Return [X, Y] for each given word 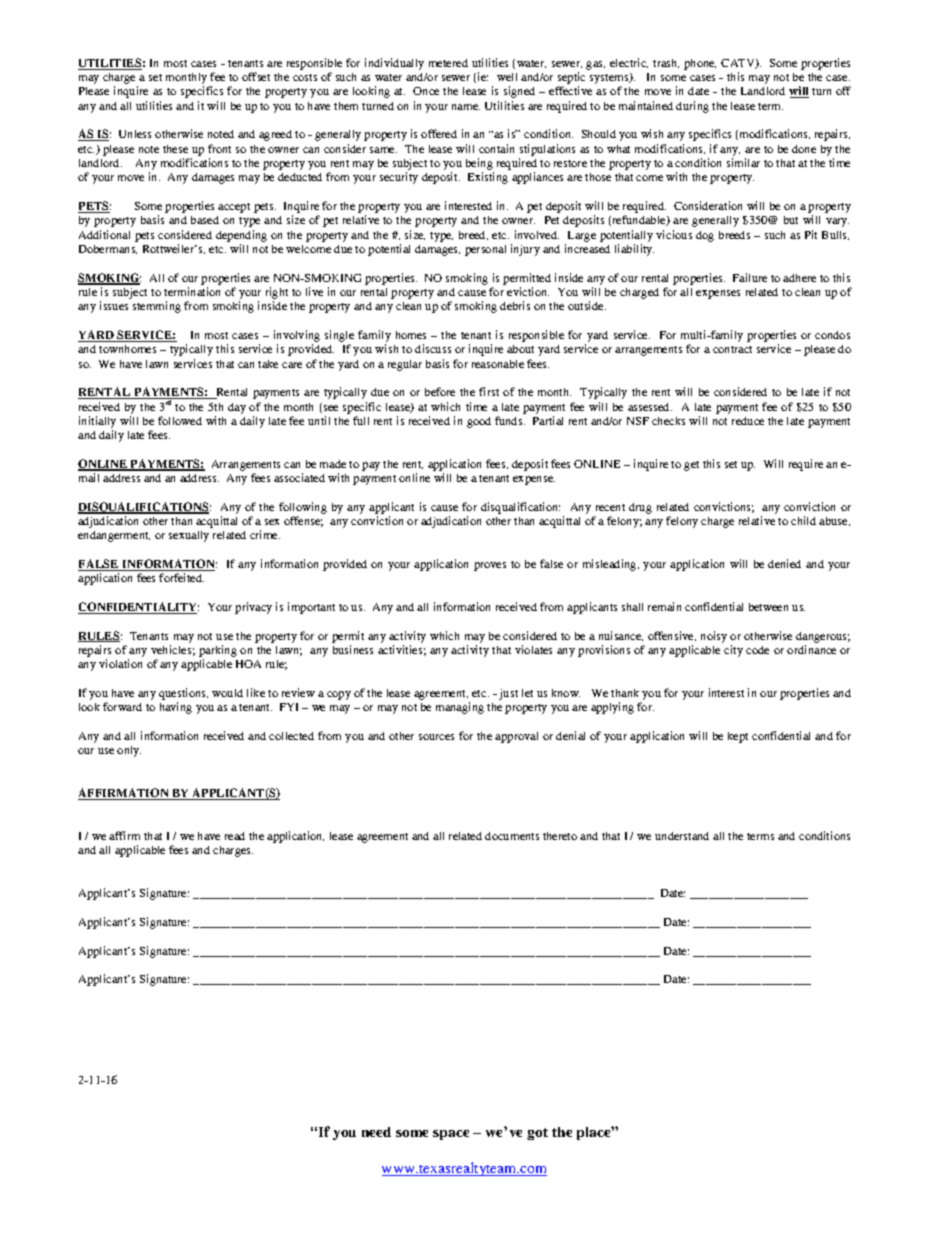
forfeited [181, 577]
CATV [739, 64]
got [537, 1134]
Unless [135, 134]
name [466, 107]
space [451, 1135]
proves [490, 566]
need [376, 1132]
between [768, 607]
